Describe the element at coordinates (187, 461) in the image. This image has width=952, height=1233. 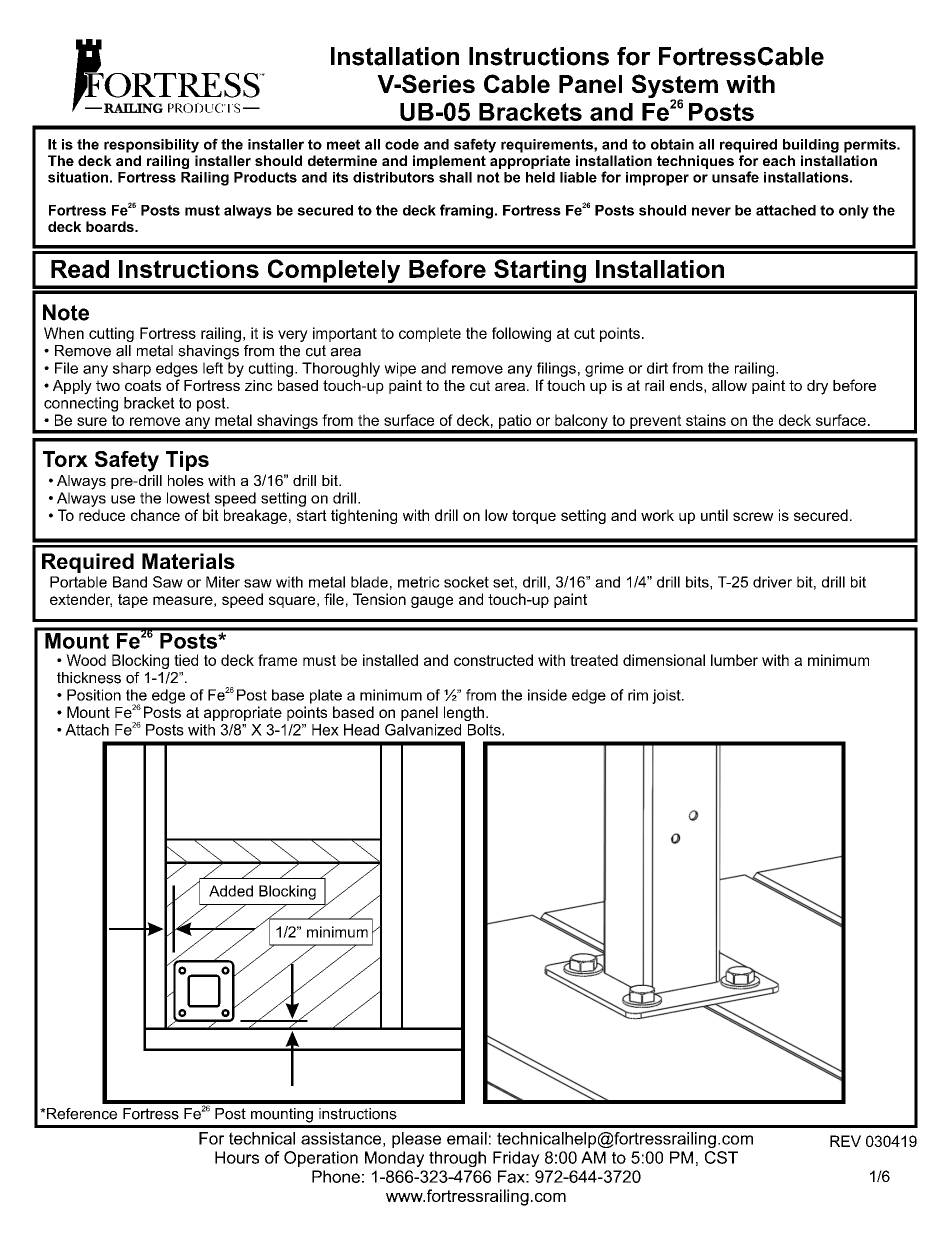
I see `Tips` at that location.
